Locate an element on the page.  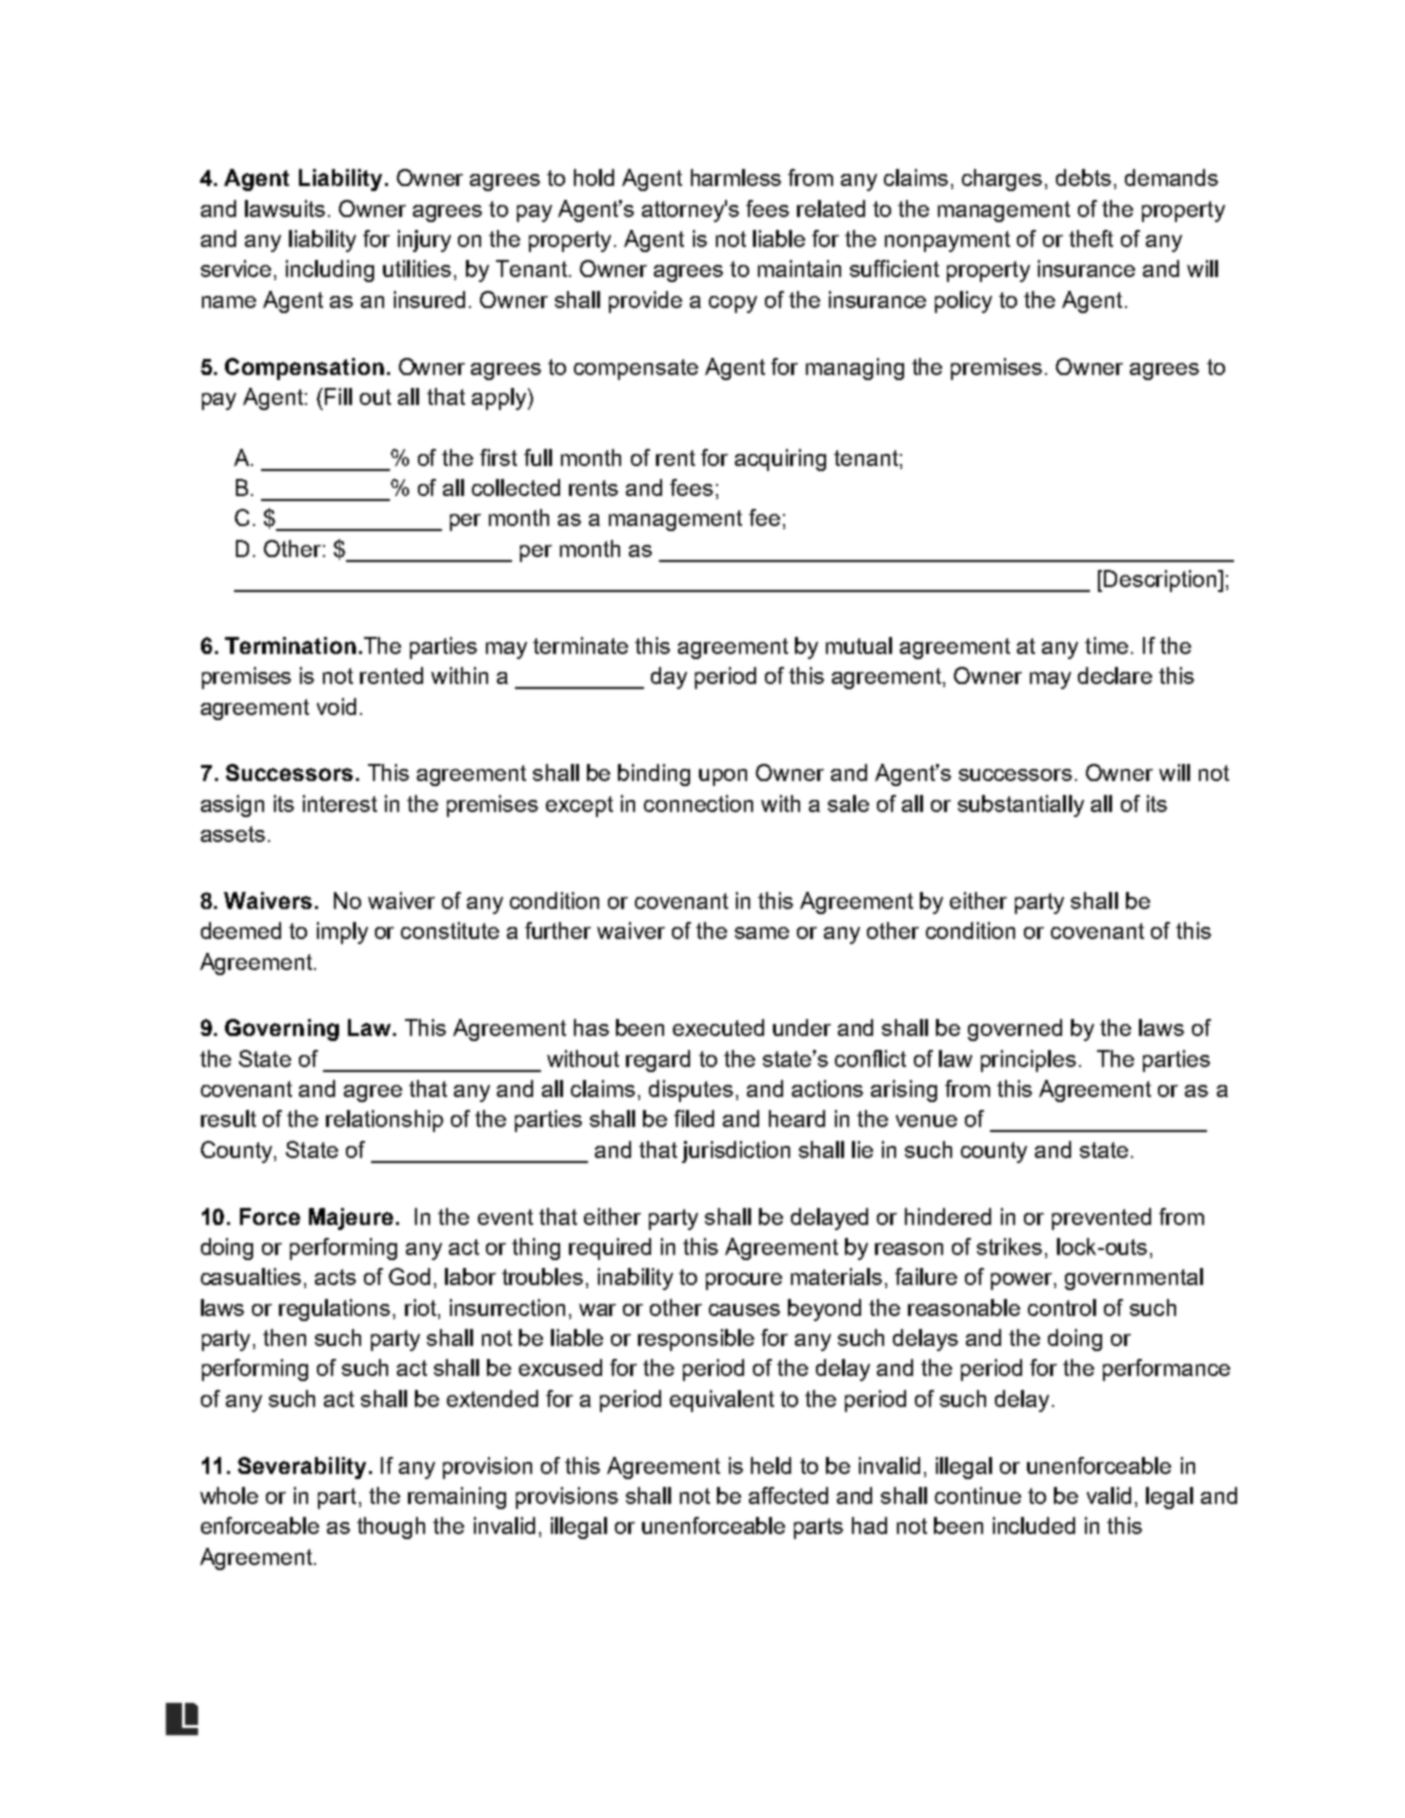
time is located at coordinates (1106, 645).
